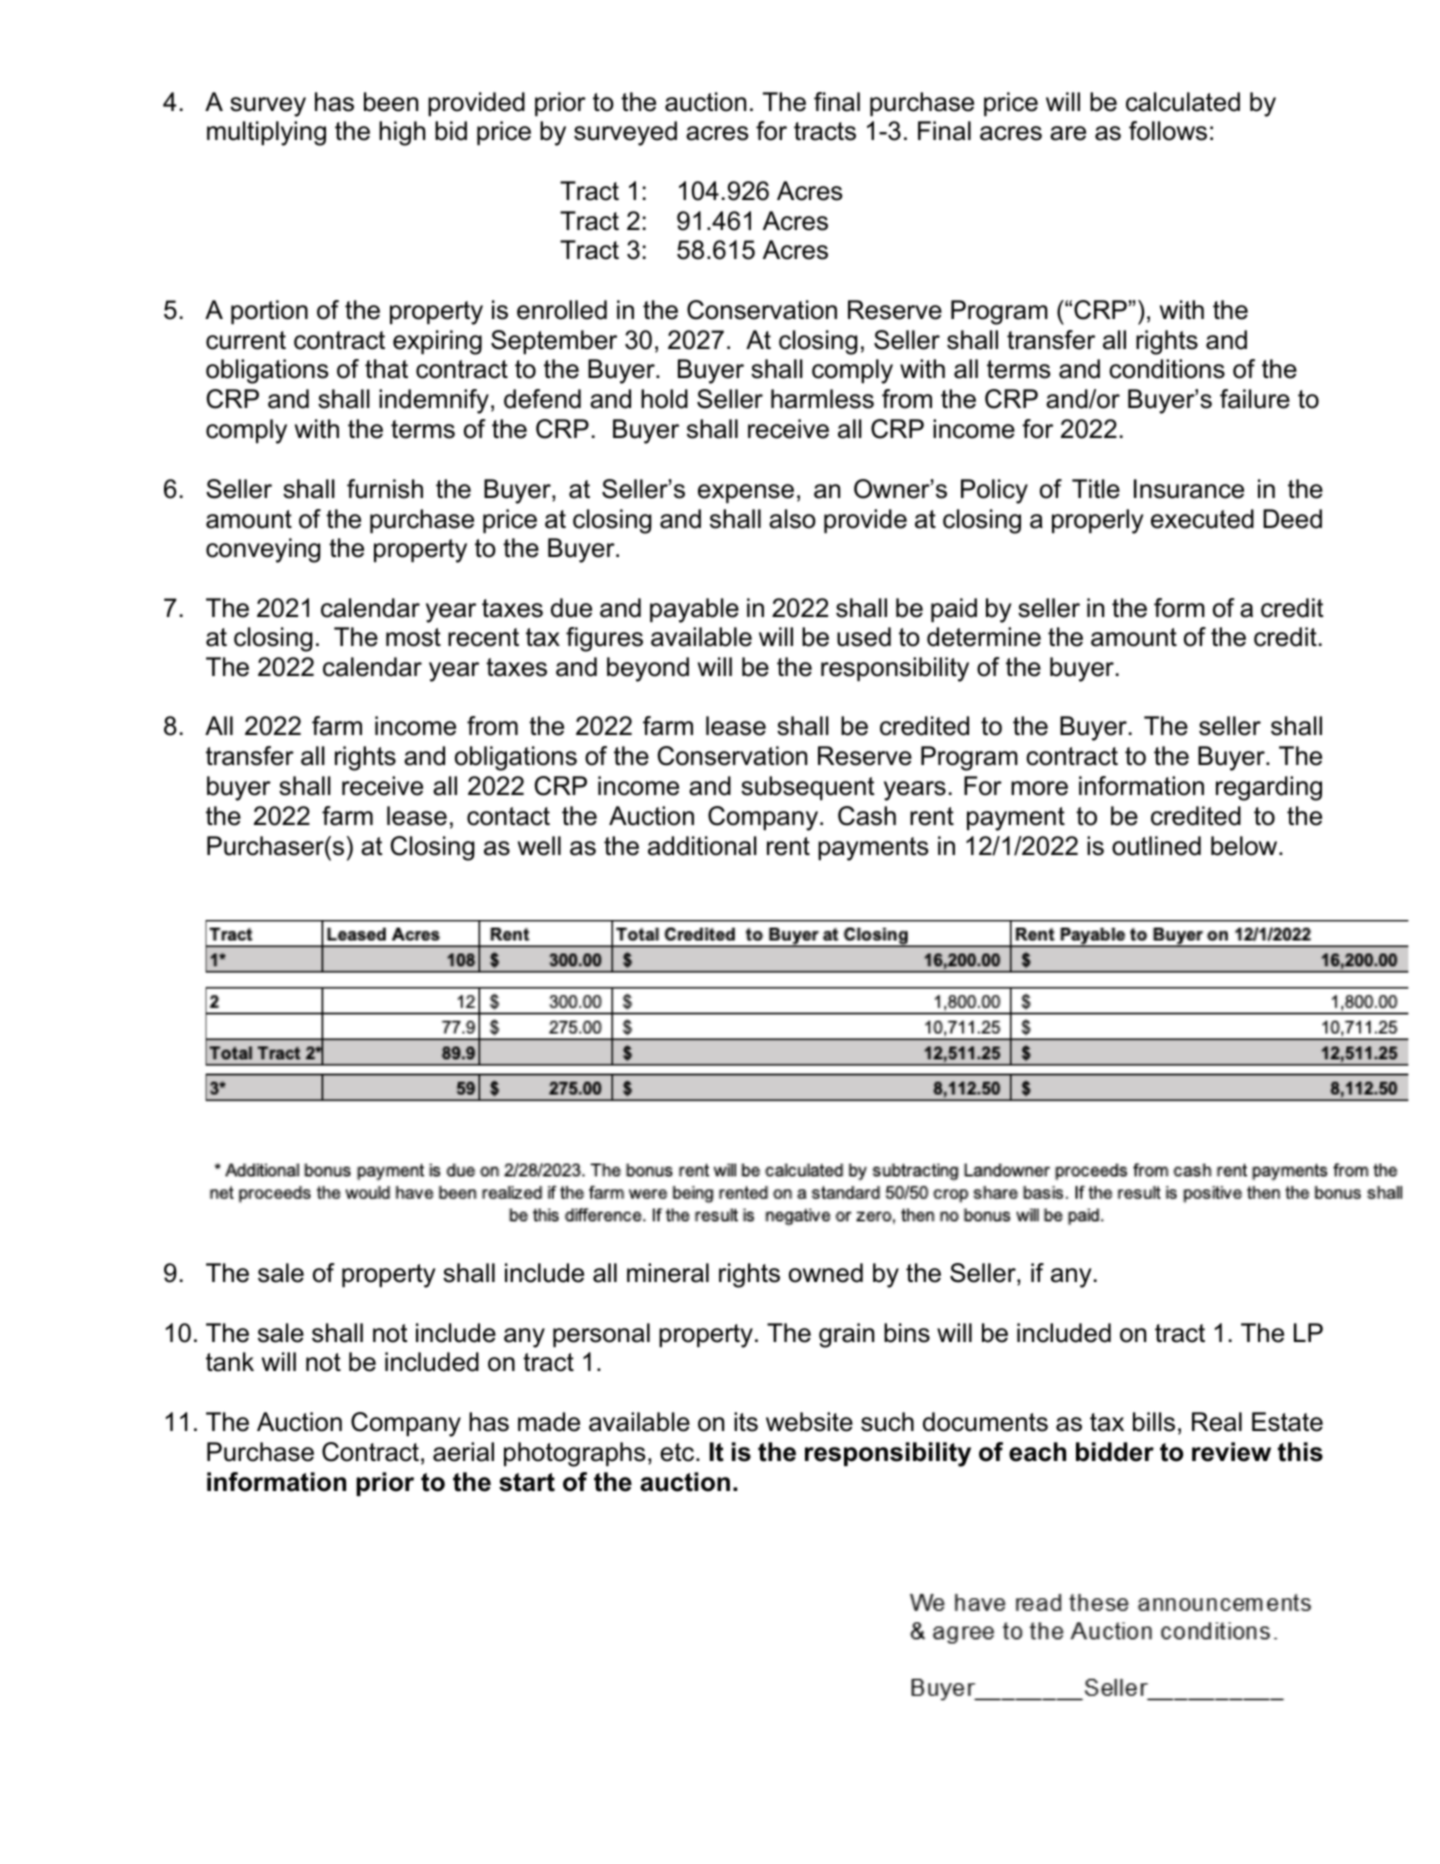 This document has height=1864, width=1440. Describe the element at coordinates (746, 1422) in the document. I see `its` at that location.
